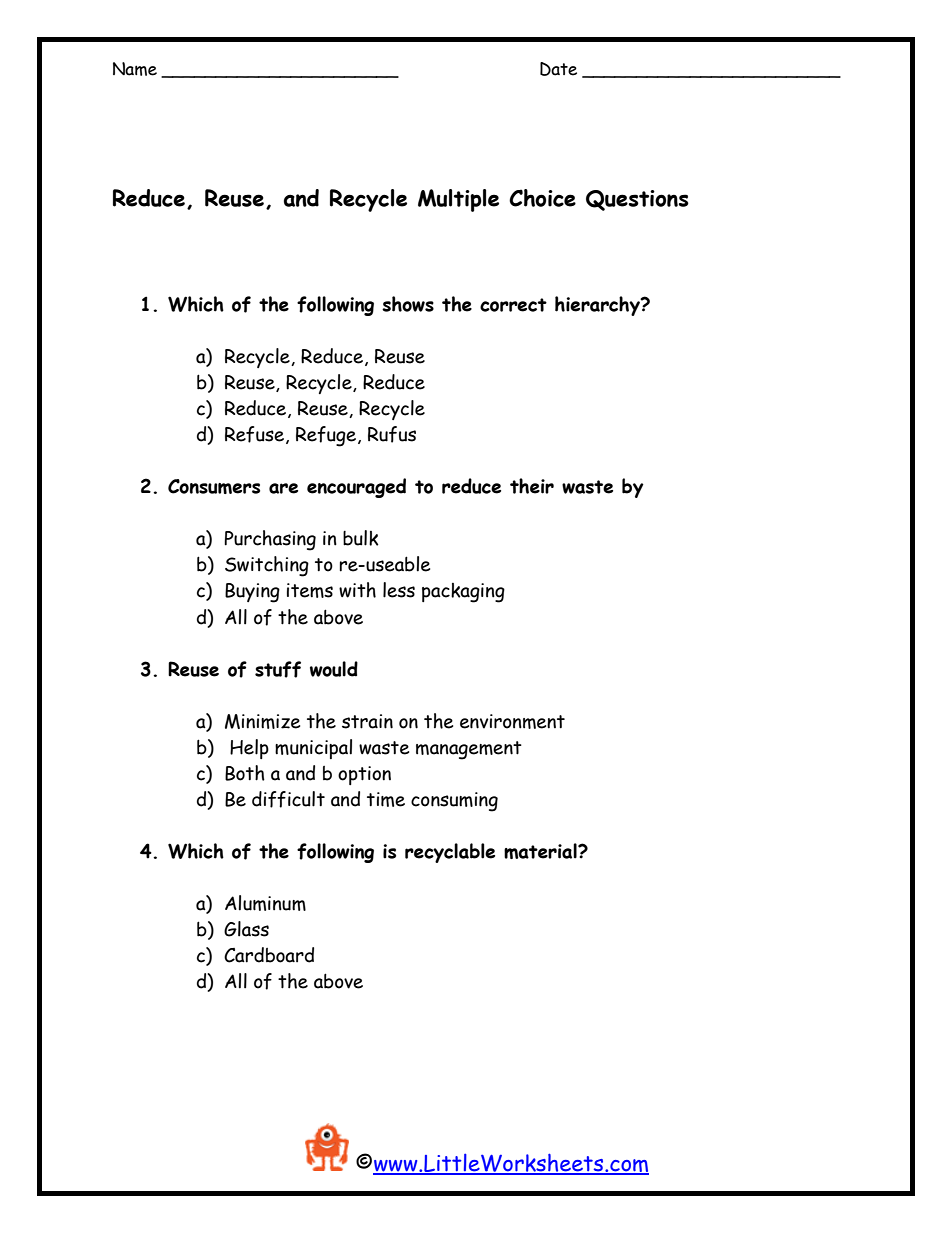 This document has height=1233, width=952. I want to click on Name, so click(135, 69).
